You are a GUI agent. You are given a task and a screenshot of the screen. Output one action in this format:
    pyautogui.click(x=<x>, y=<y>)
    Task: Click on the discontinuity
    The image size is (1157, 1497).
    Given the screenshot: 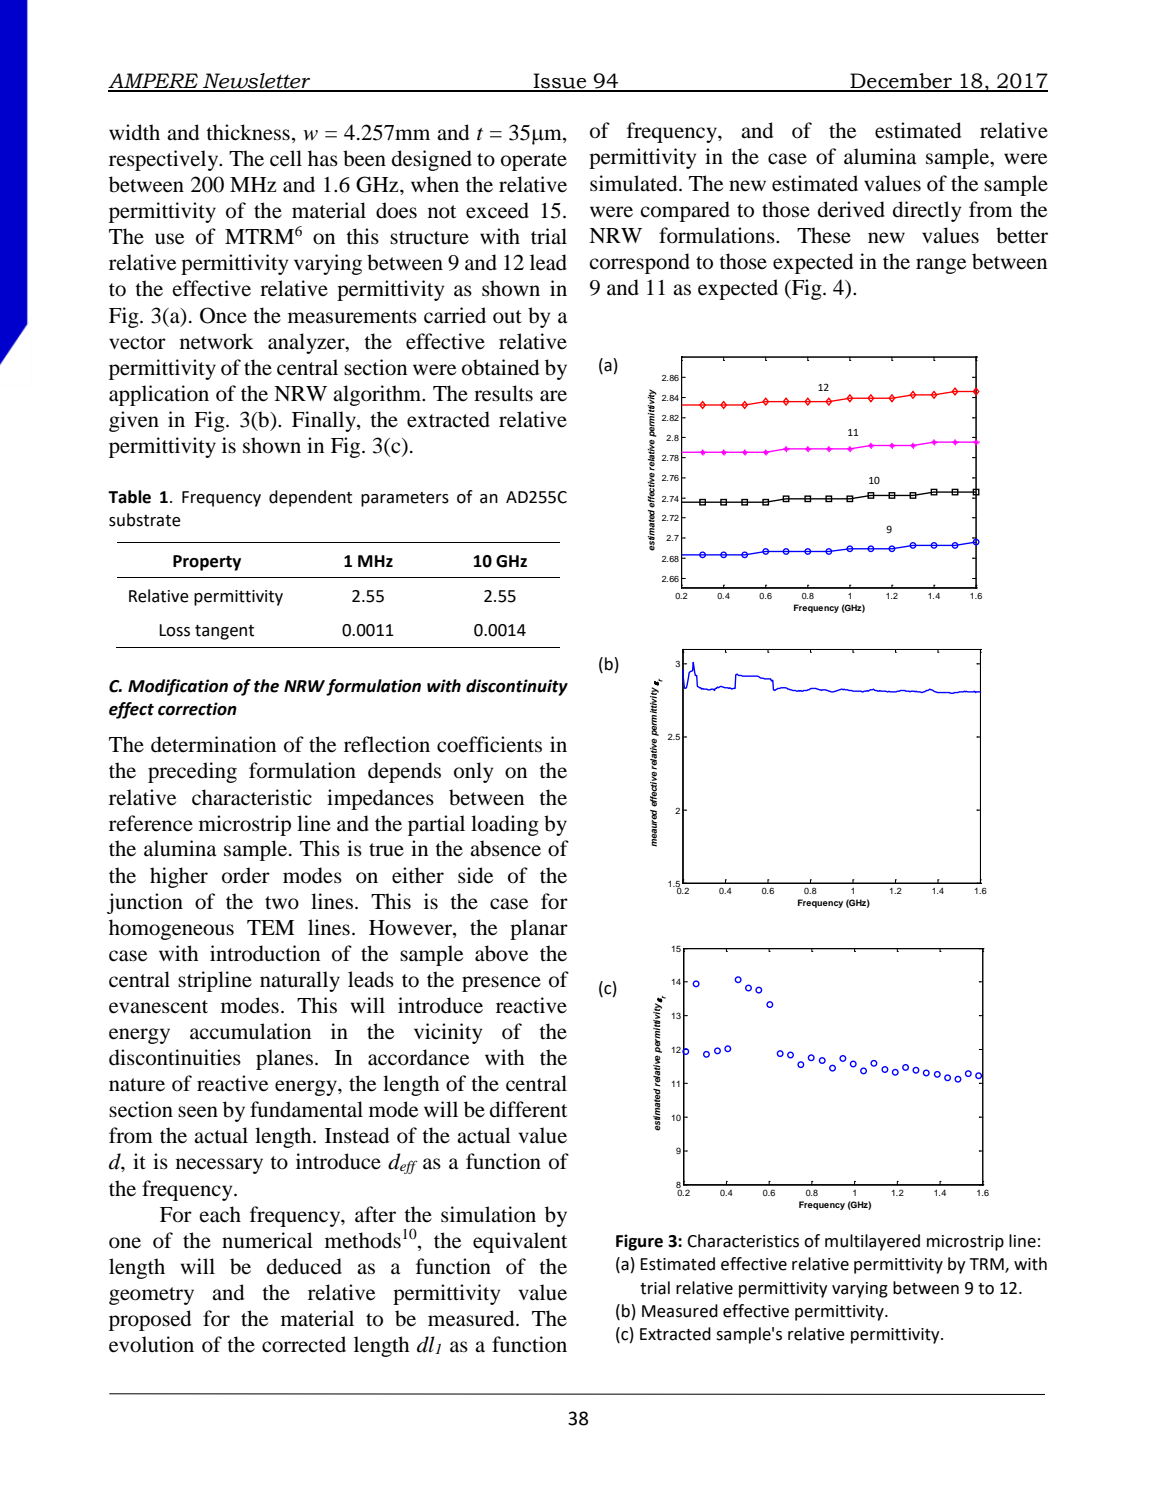 What is the action you would take?
    pyautogui.click(x=517, y=687)
